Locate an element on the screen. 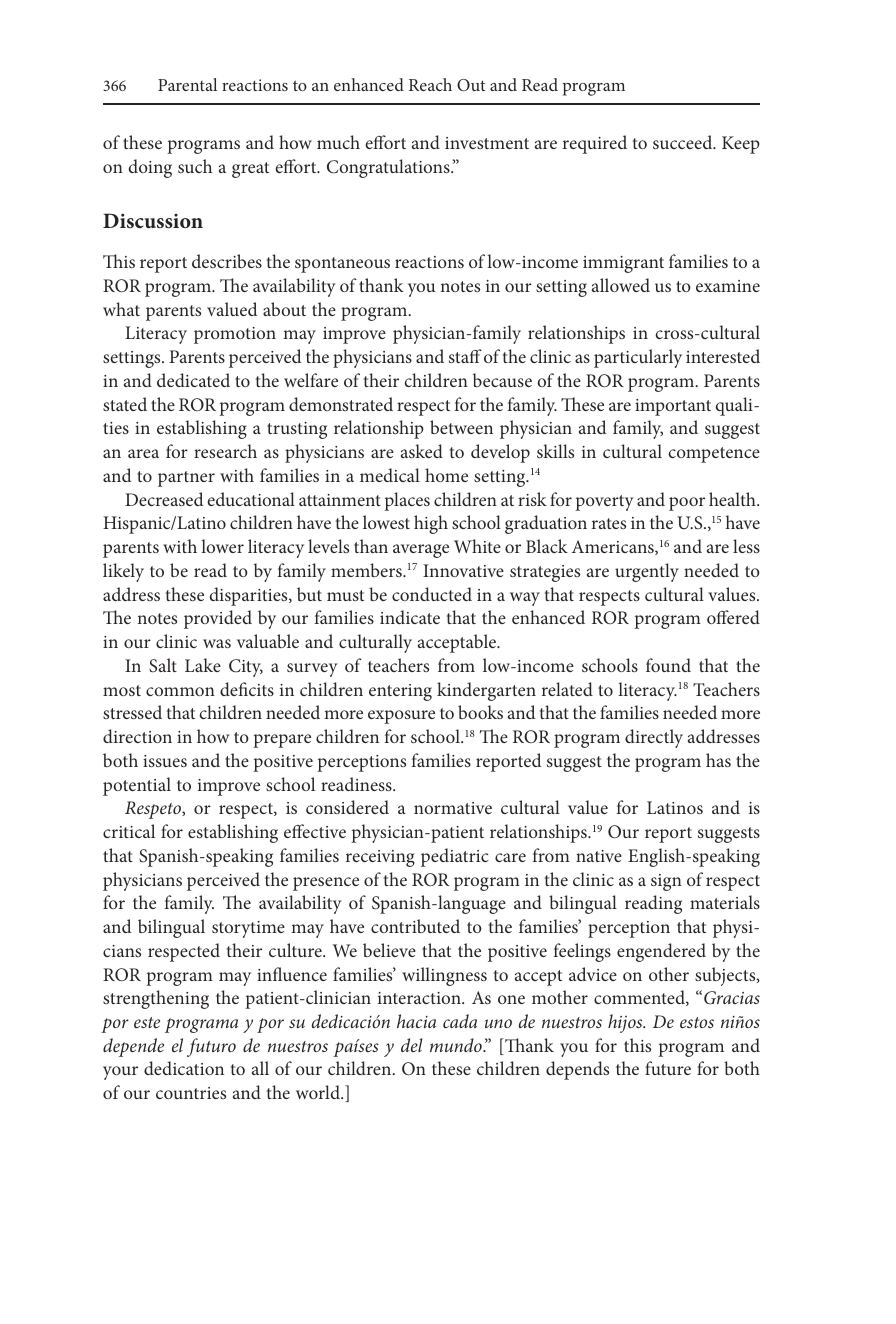 This screenshot has height=1324, width=896. del is located at coordinates (412, 1045).
